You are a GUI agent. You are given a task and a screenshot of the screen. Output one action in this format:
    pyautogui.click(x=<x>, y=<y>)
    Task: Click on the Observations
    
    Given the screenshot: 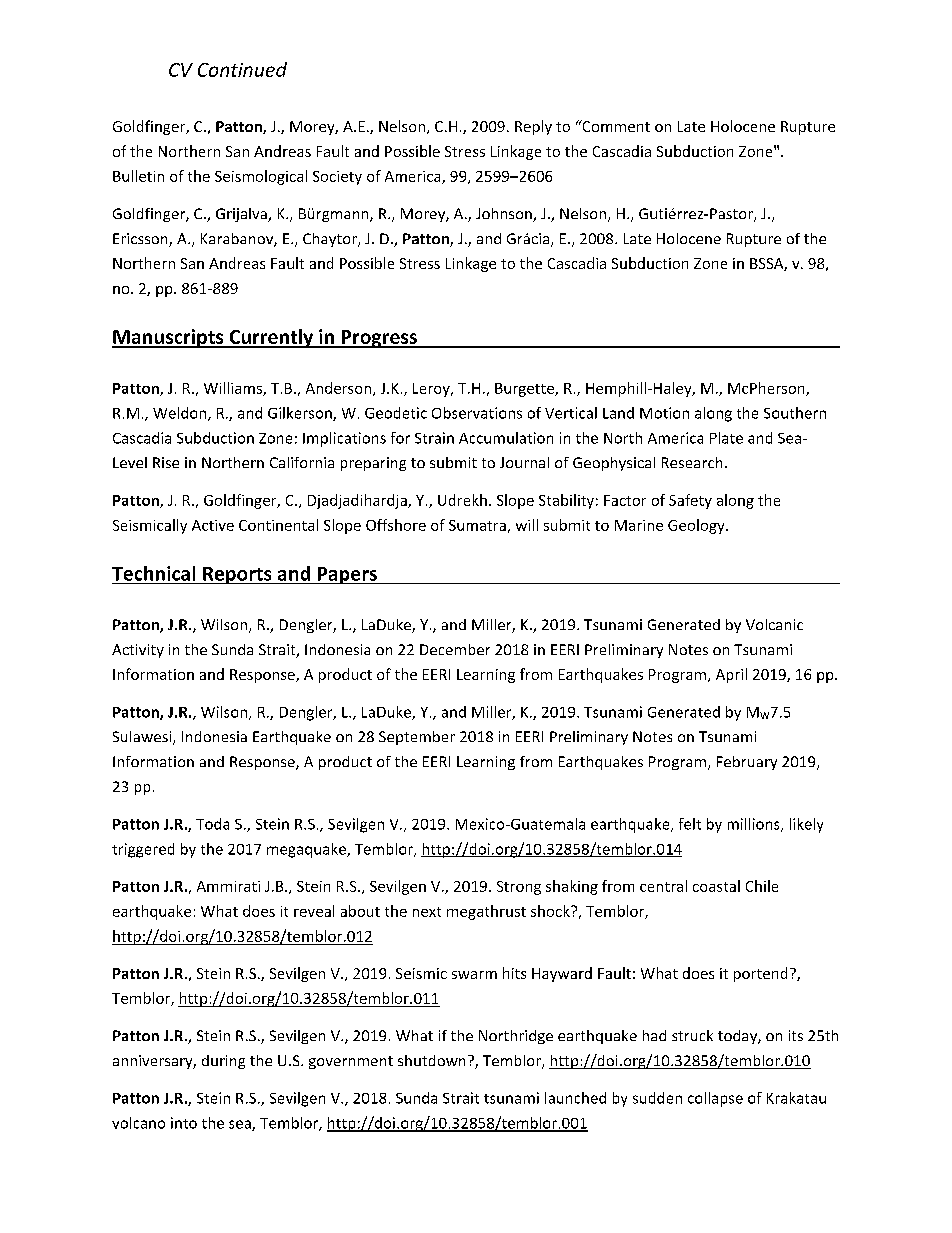 What is the action you would take?
    pyautogui.click(x=477, y=413)
